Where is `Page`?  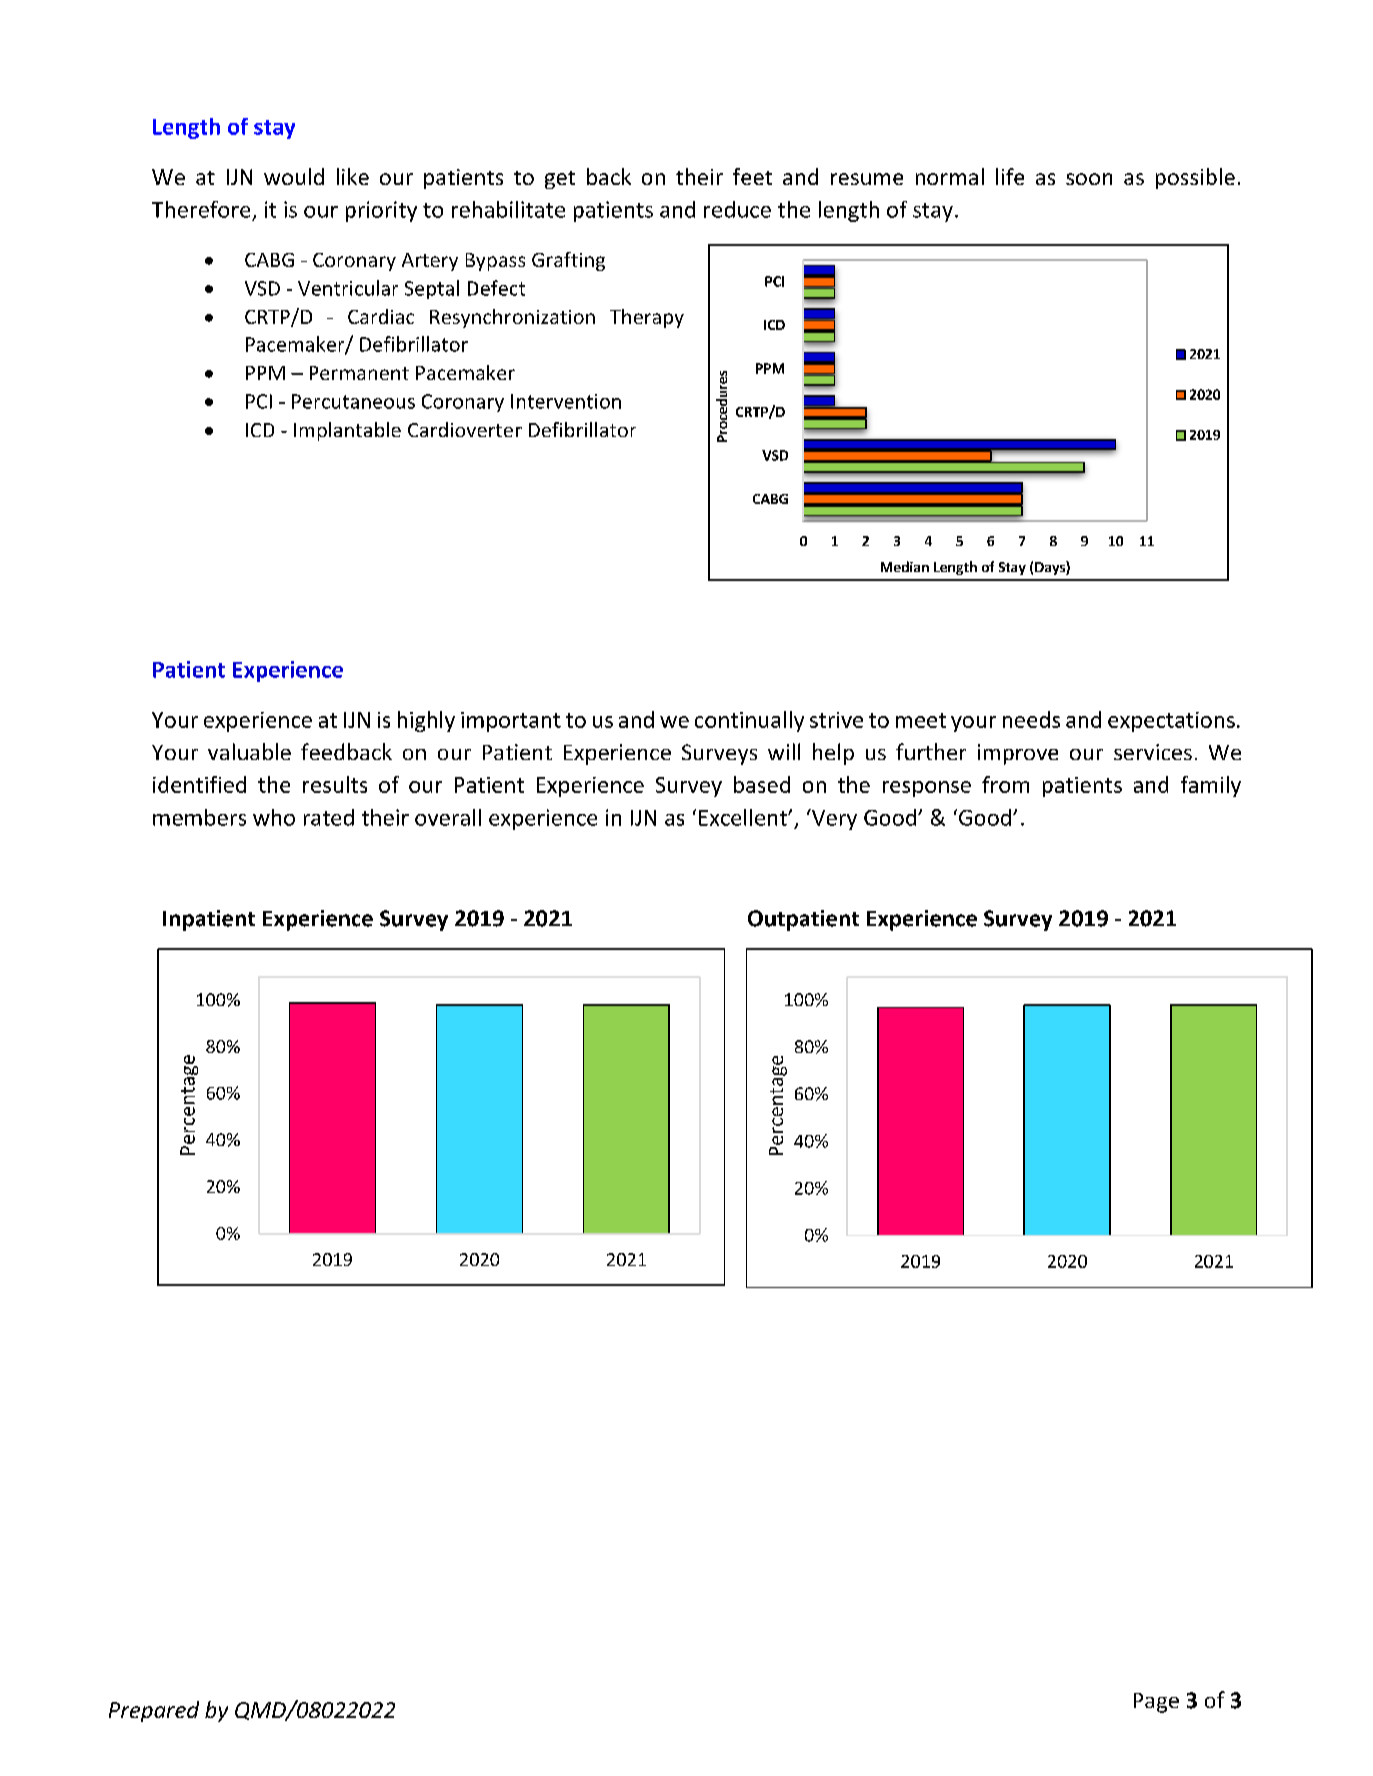 Page is located at coordinates (1156, 1703).
